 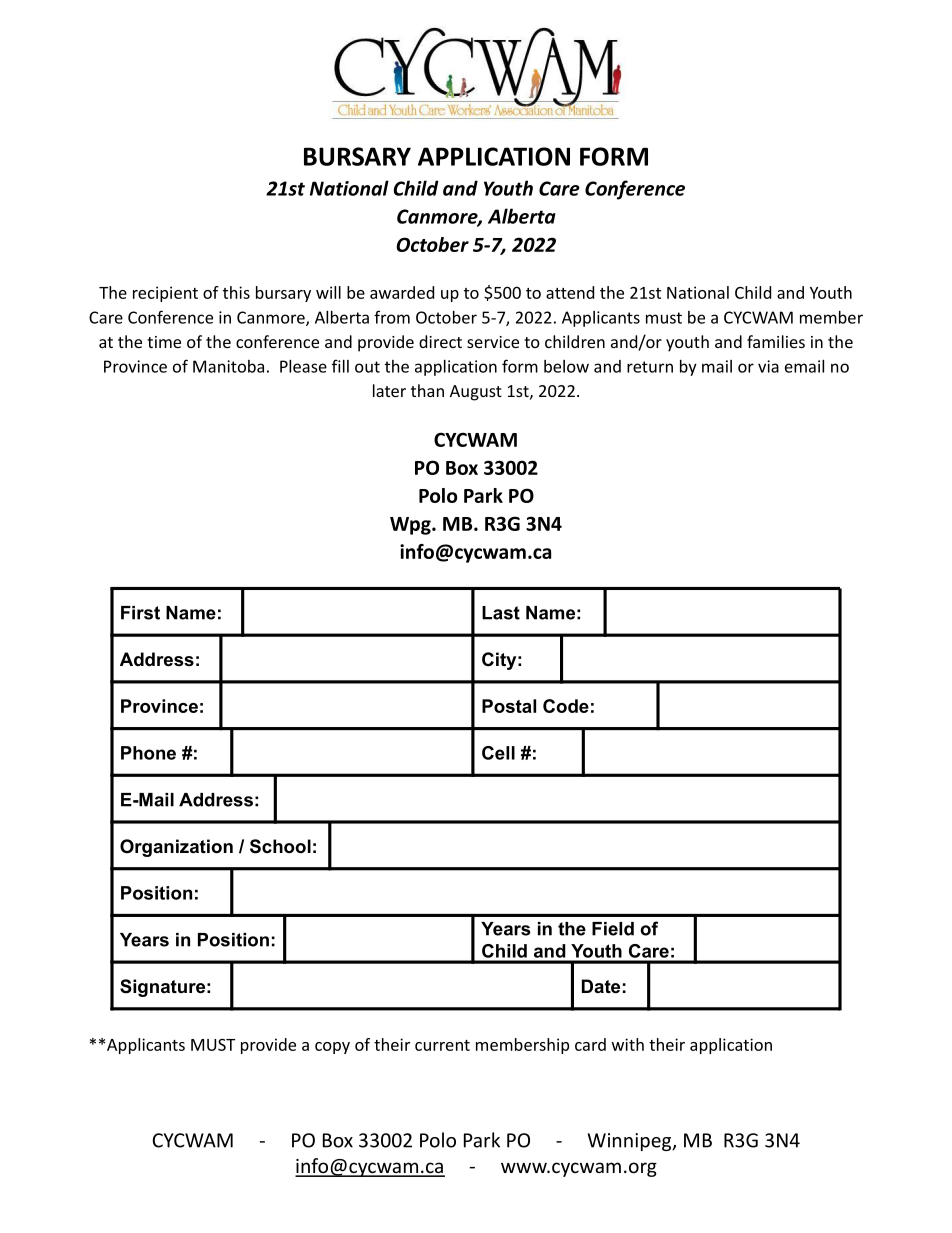 What do you see at coordinates (411, 526) in the page?
I see `Wpg` at bounding box center [411, 526].
